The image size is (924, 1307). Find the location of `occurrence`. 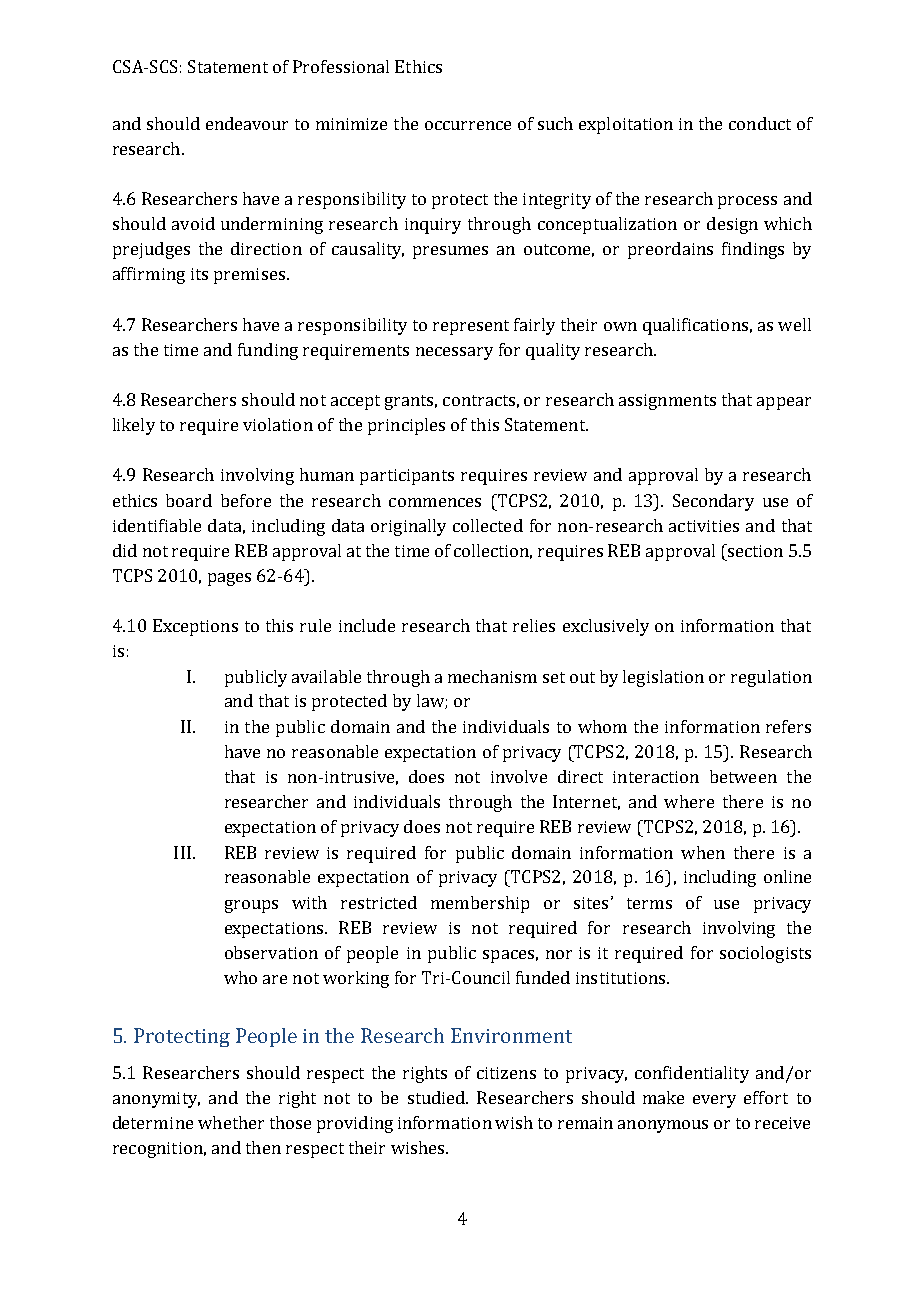

occurrence is located at coordinates (468, 125).
